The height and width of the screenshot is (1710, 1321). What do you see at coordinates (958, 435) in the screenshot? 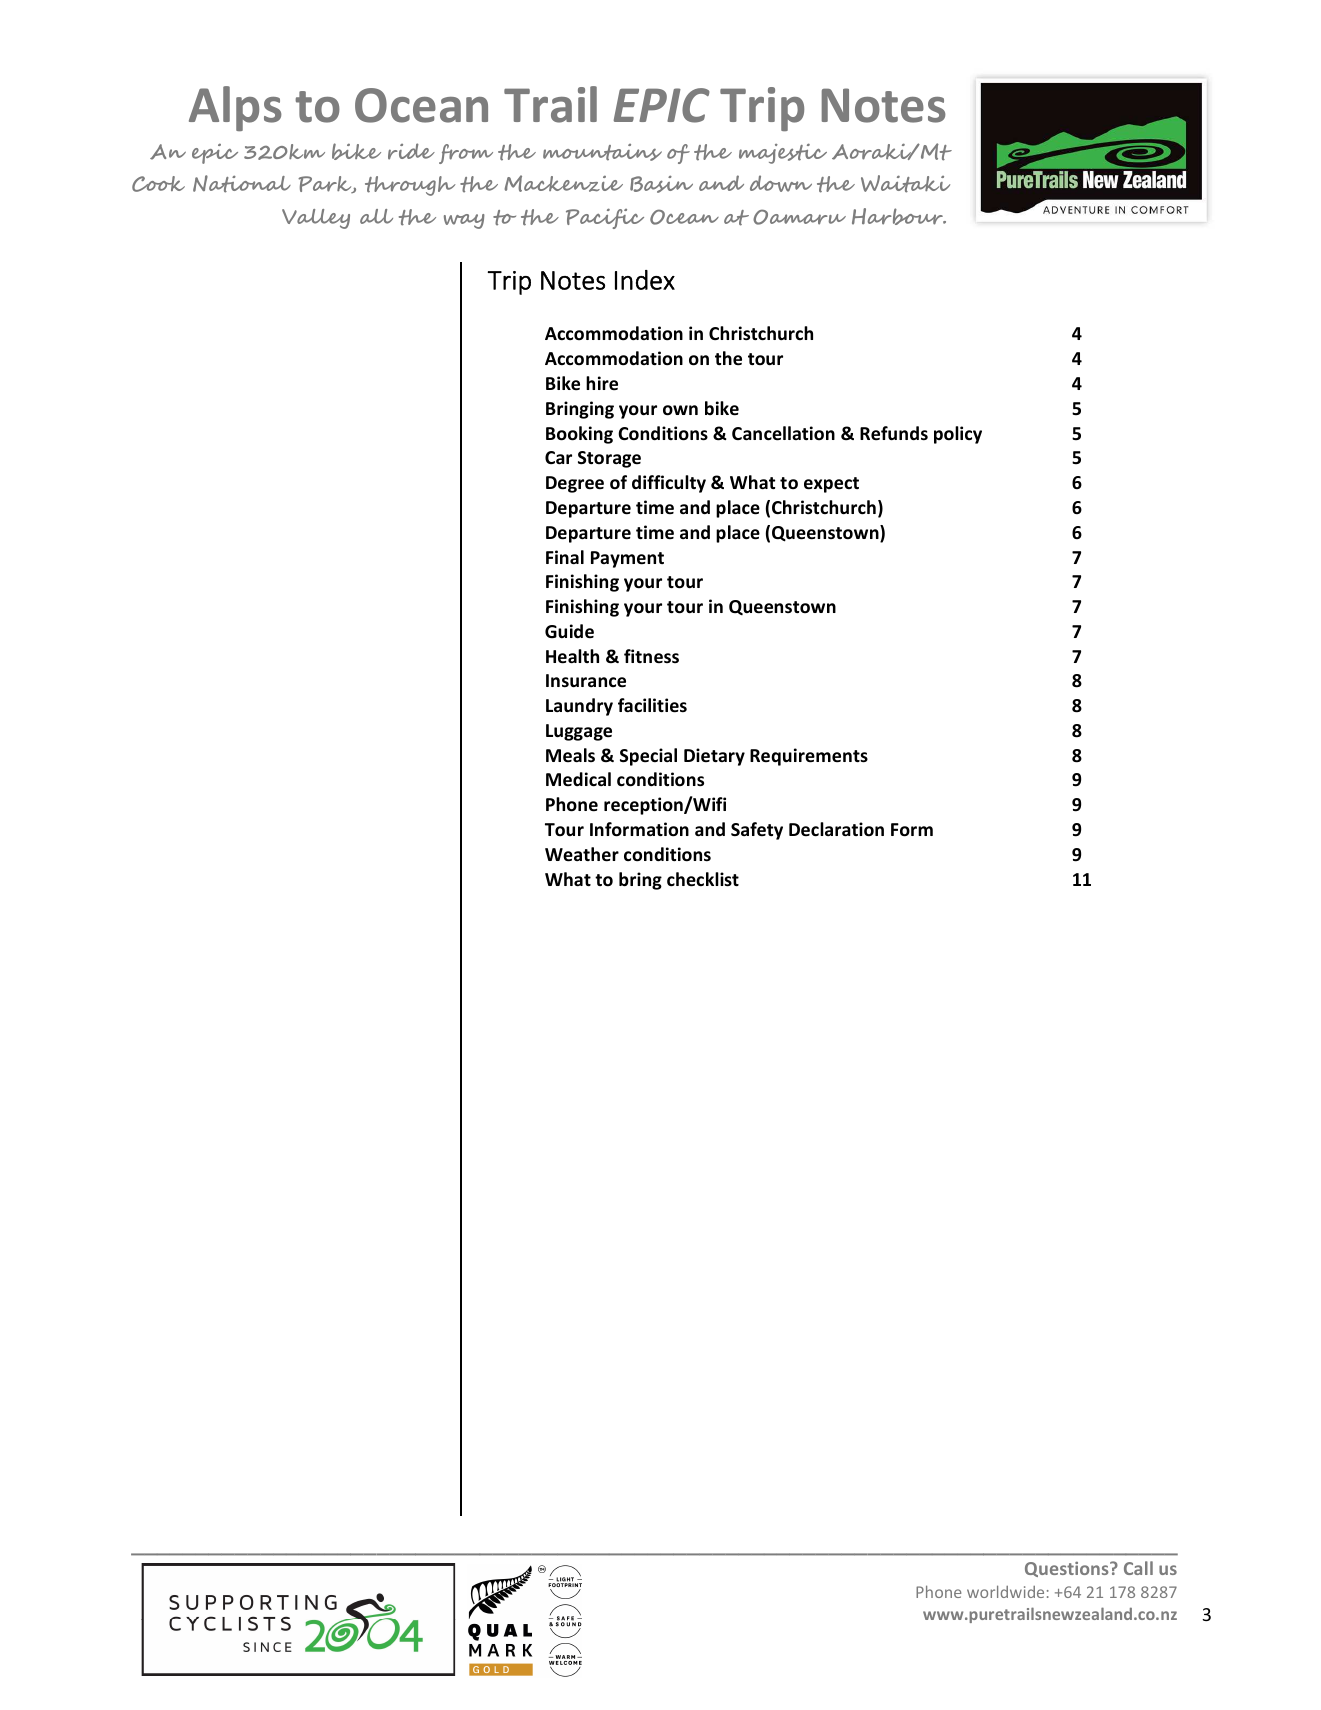
I see `policy` at bounding box center [958, 435].
